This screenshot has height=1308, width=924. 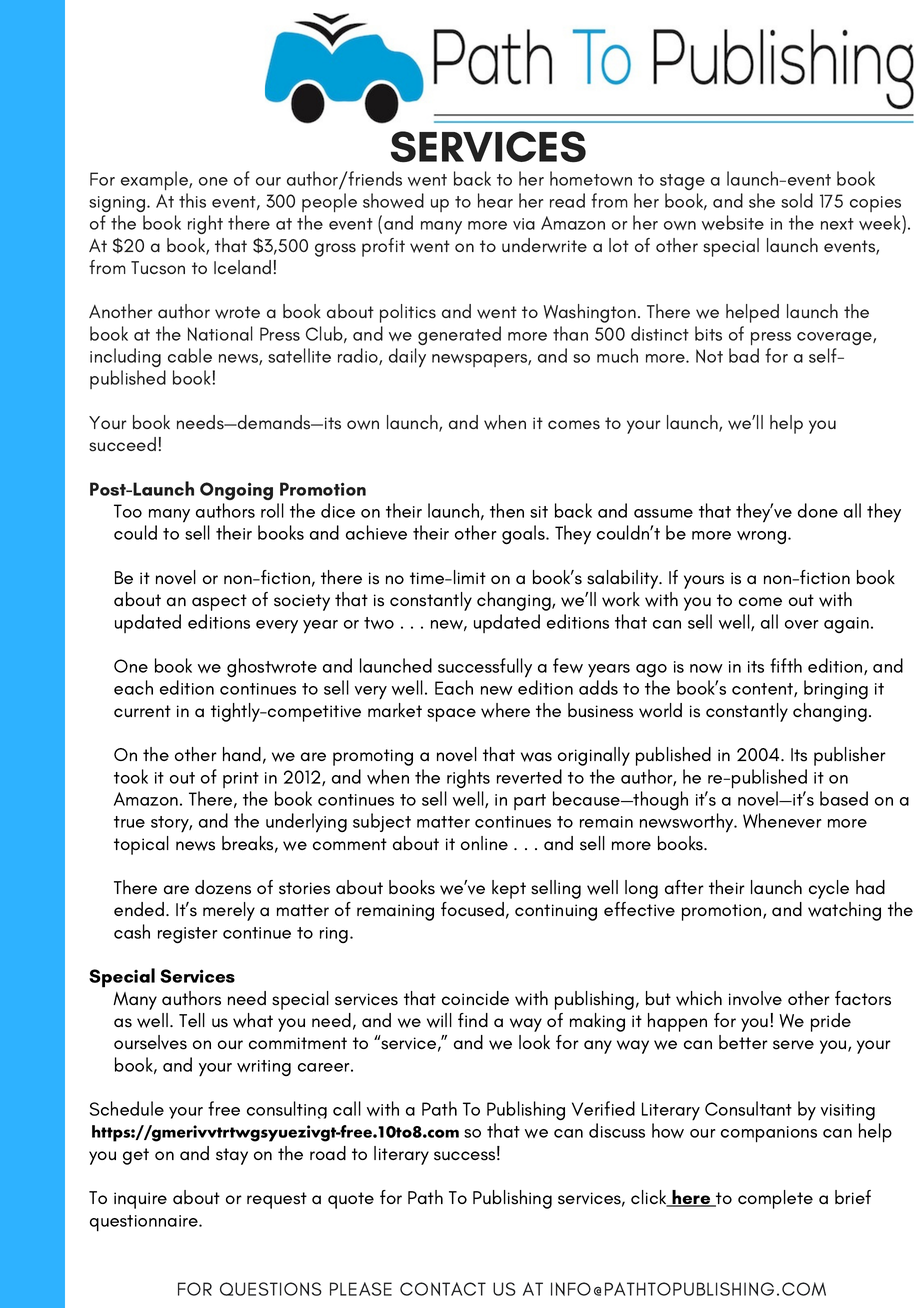 I want to click on QUESTIONS, so click(x=271, y=1289).
